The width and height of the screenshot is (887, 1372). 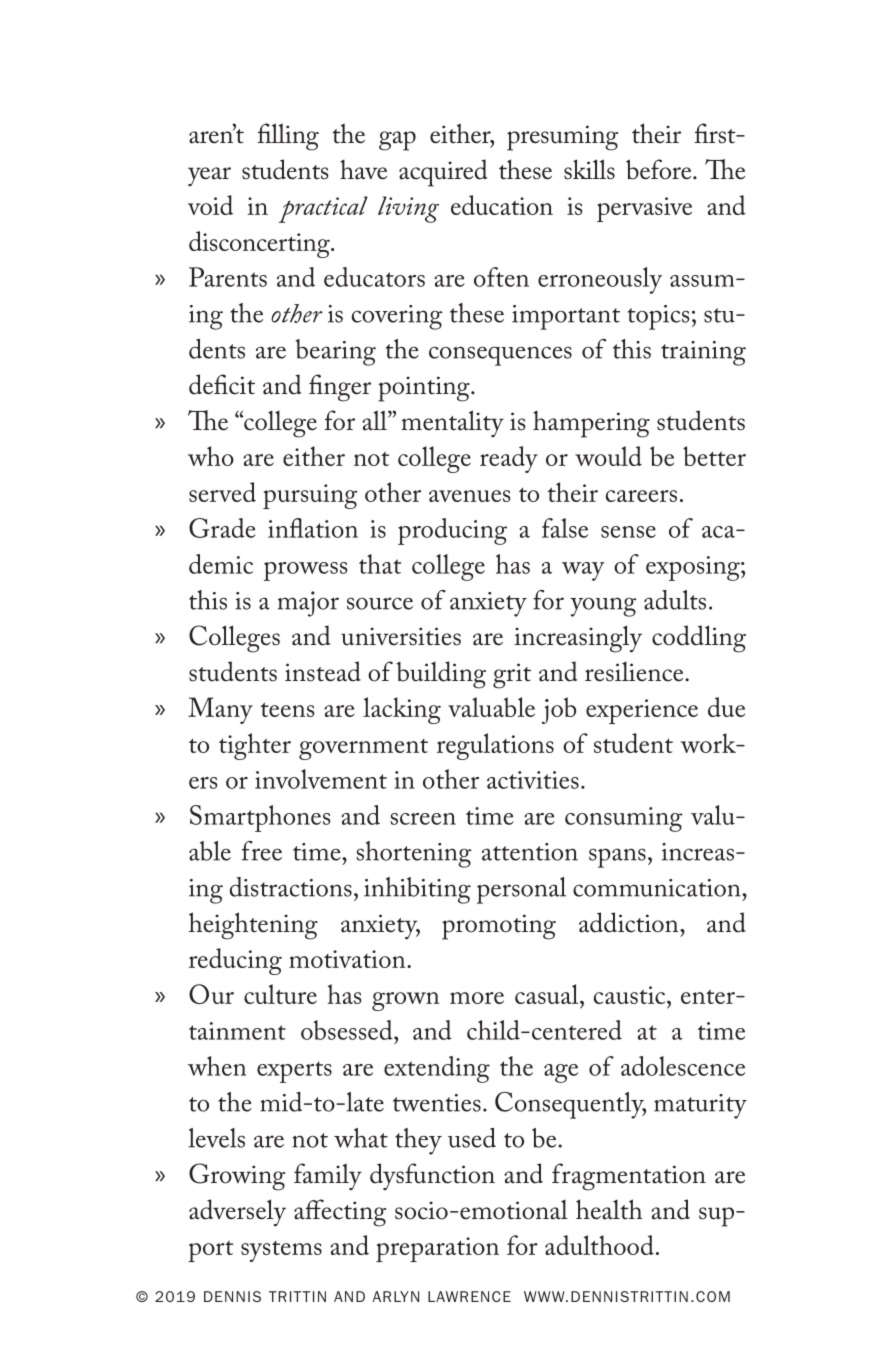 I want to click on producing, so click(x=452, y=531).
